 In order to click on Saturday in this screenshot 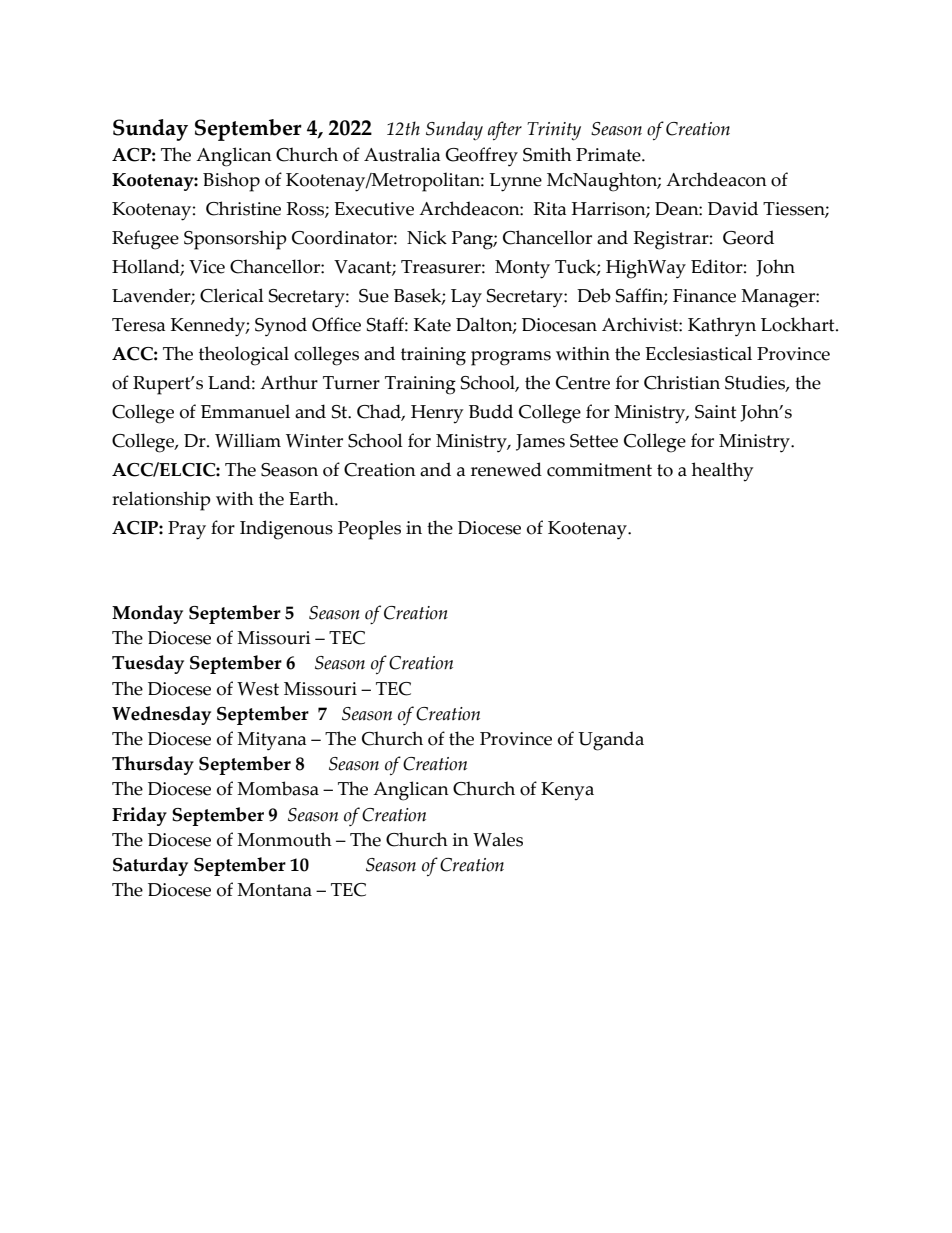, I will do `click(150, 866)`.
